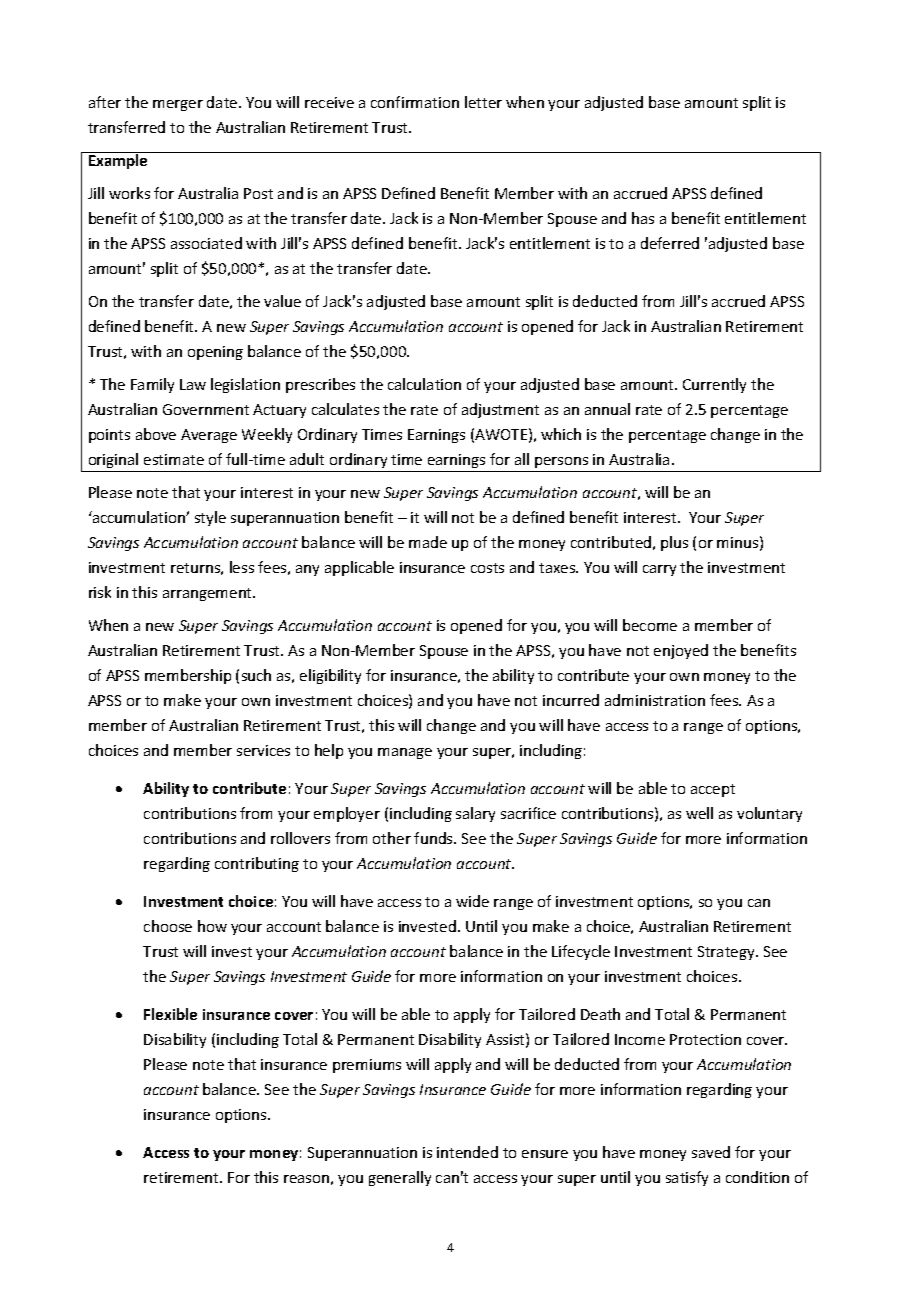 The image size is (924, 1308). Describe the element at coordinates (415, 102) in the page. I see `confirmation` at that location.
